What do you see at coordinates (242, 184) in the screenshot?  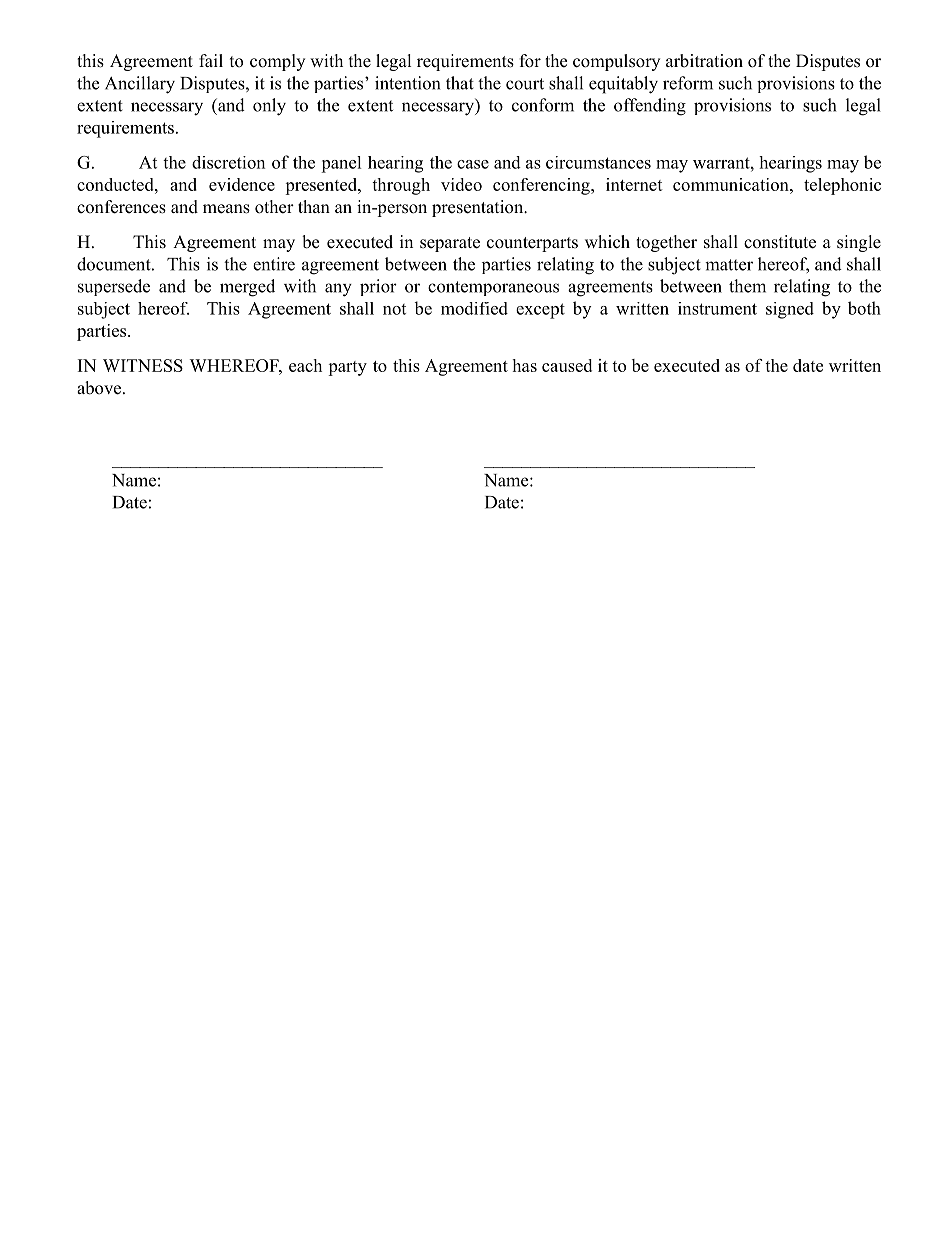 I see `evidence` at bounding box center [242, 184].
